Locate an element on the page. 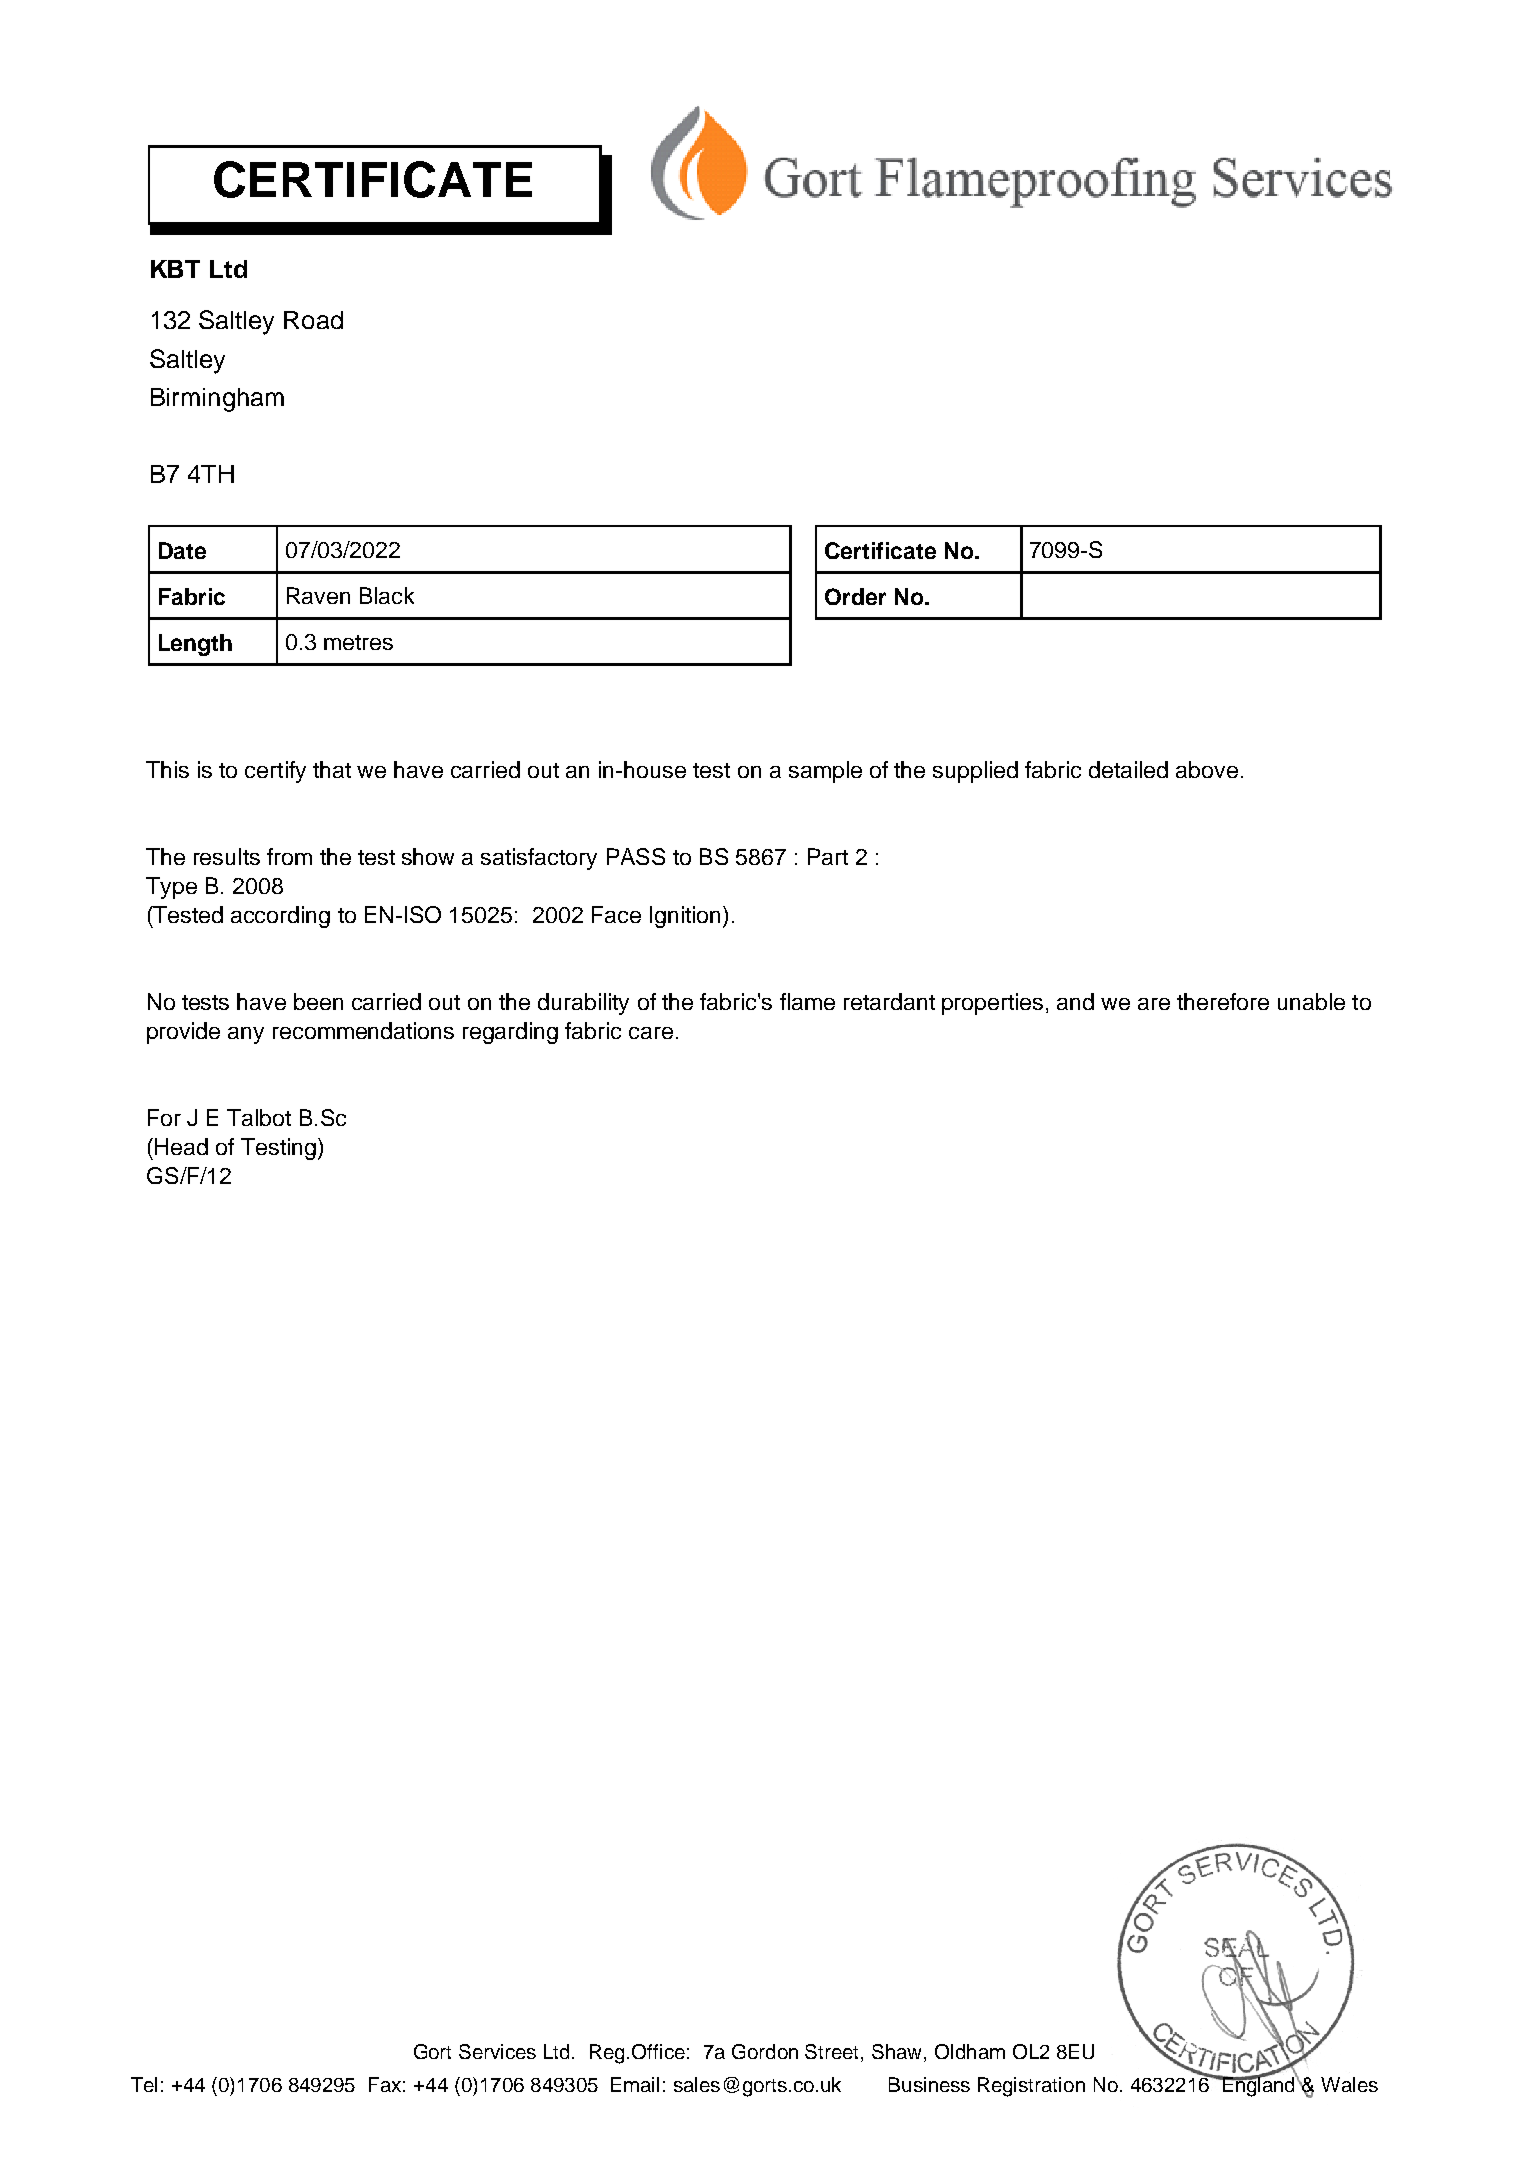  above is located at coordinates (1207, 769).
